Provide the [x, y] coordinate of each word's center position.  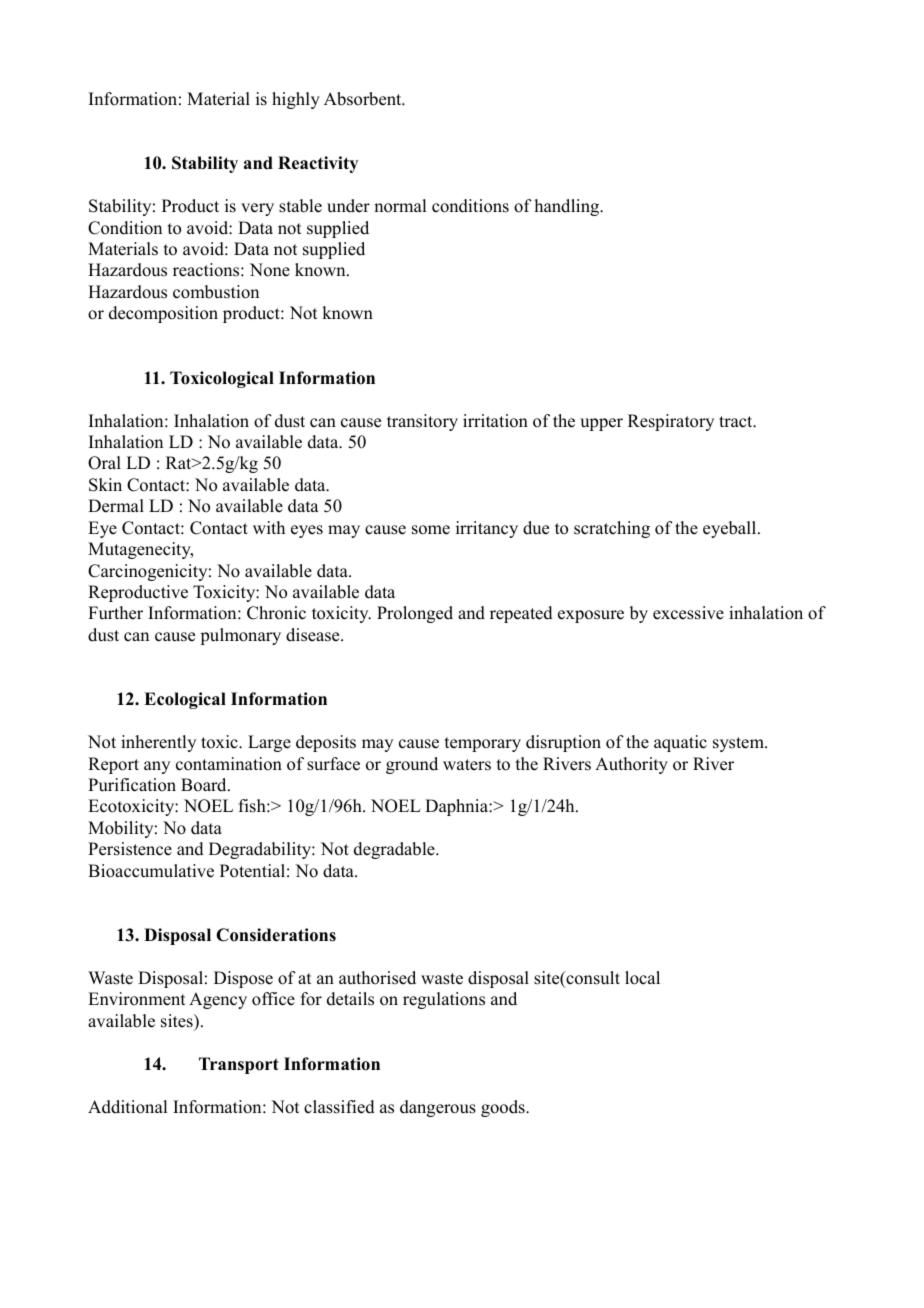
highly [296, 100]
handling [568, 207]
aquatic [680, 743]
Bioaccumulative [151, 871]
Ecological [185, 700]
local [642, 978]
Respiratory [671, 422]
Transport [239, 1065]
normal [400, 206]
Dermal [116, 506]
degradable [395, 850]
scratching [612, 529]
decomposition [163, 314]
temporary [483, 744]
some [431, 530]
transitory [422, 422]
